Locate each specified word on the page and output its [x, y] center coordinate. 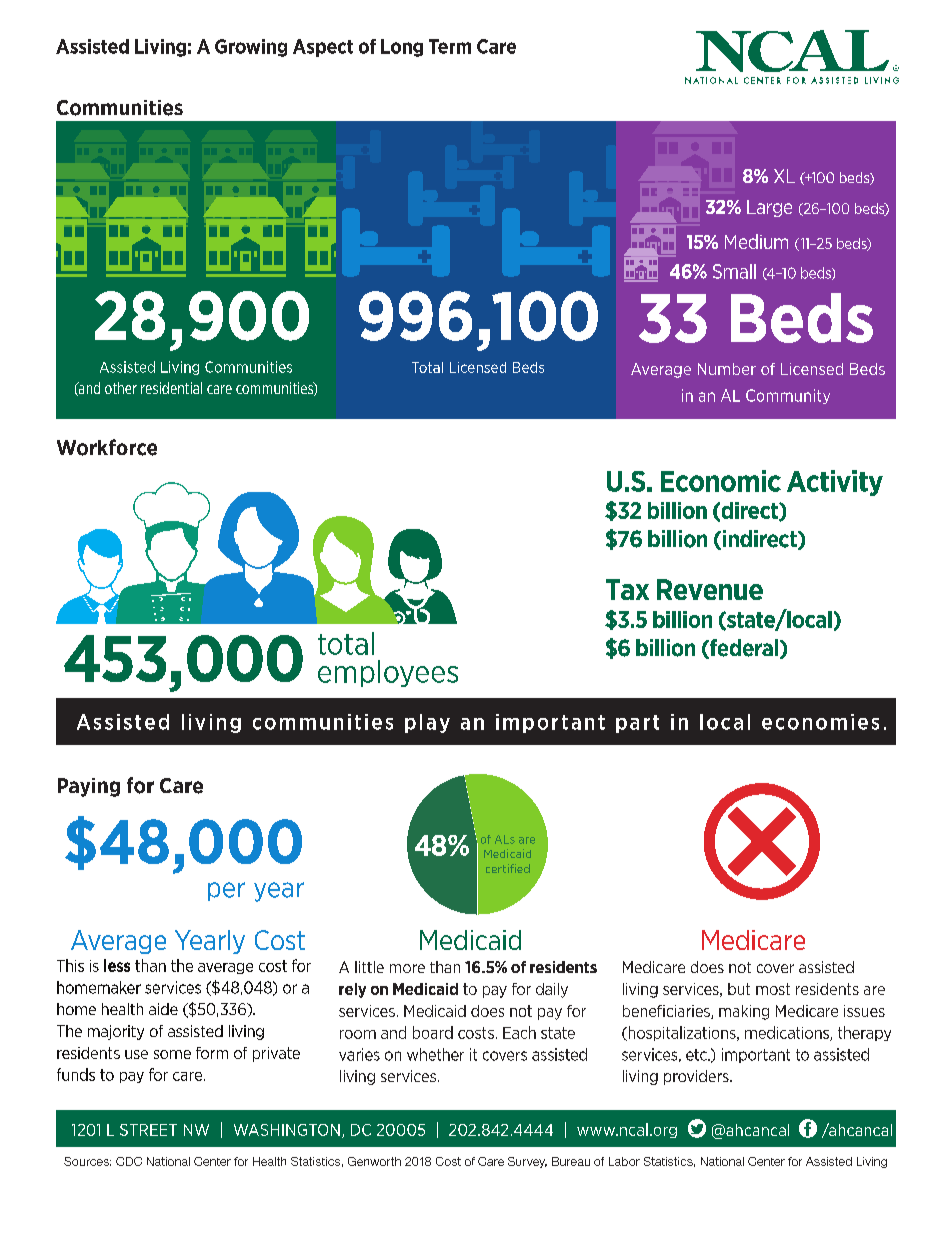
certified [508, 868]
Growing [251, 48]
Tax [627, 589]
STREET [148, 1130]
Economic [721, 481]
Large [769, 208]
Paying [89, 787]
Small [734, 271]
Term [450, 46]
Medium [756, 241]
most [773, 989]
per [226, 891]
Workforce [107, 447]
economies [820, 722]
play [427, 723]
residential [171, 388]
